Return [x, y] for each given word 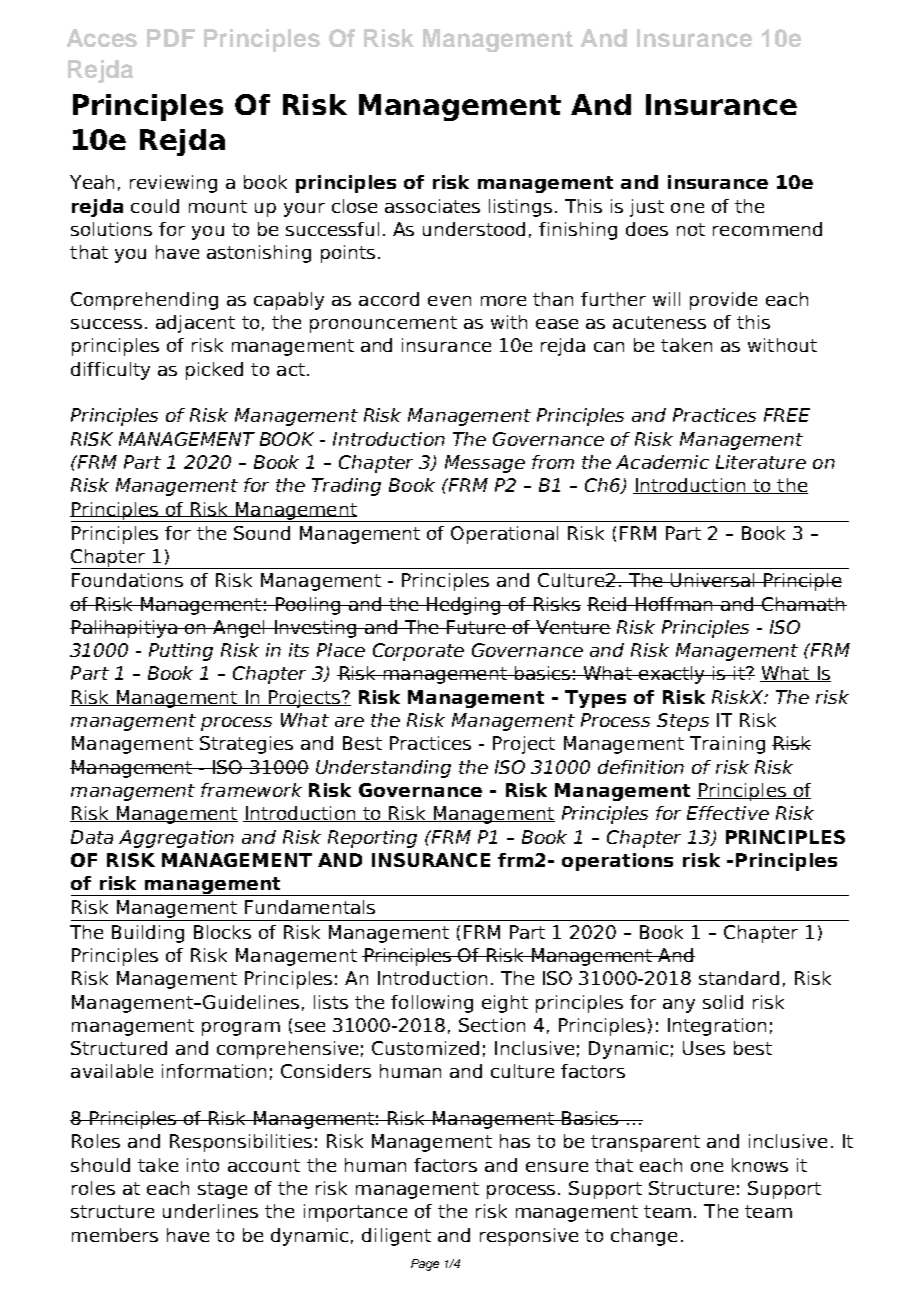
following [432, 1004]
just [647, 208]
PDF [171, 38]
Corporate [418, 652]
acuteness [659, 322]
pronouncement [383, 324]
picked [214, 371]
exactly [672, 675]
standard [739, 978]
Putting [181, 652]
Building [148, 934]
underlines [210, 1211]
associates [432, 206]
